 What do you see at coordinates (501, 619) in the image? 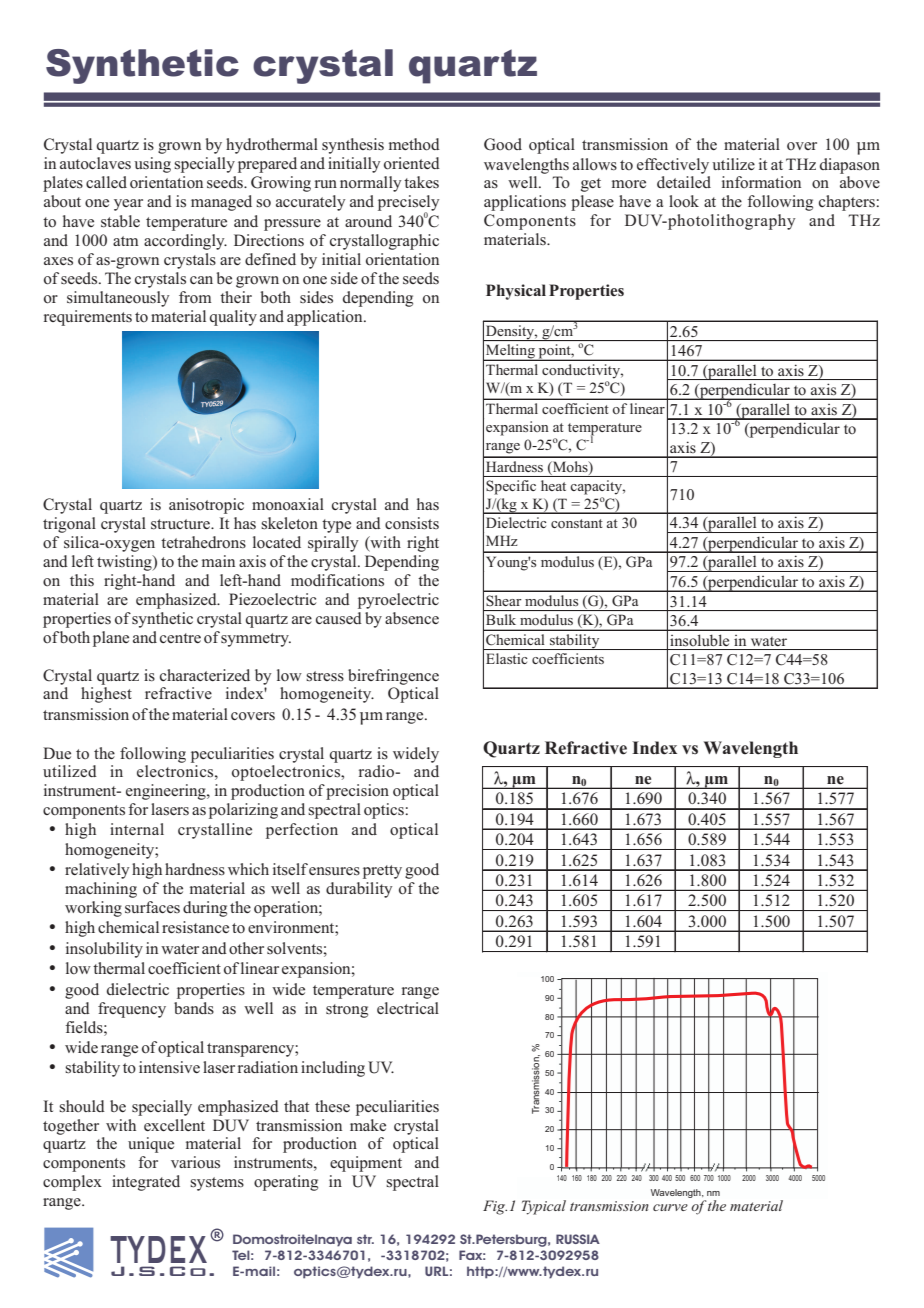
I see `Bulk` at bounding box center [501, 619].
